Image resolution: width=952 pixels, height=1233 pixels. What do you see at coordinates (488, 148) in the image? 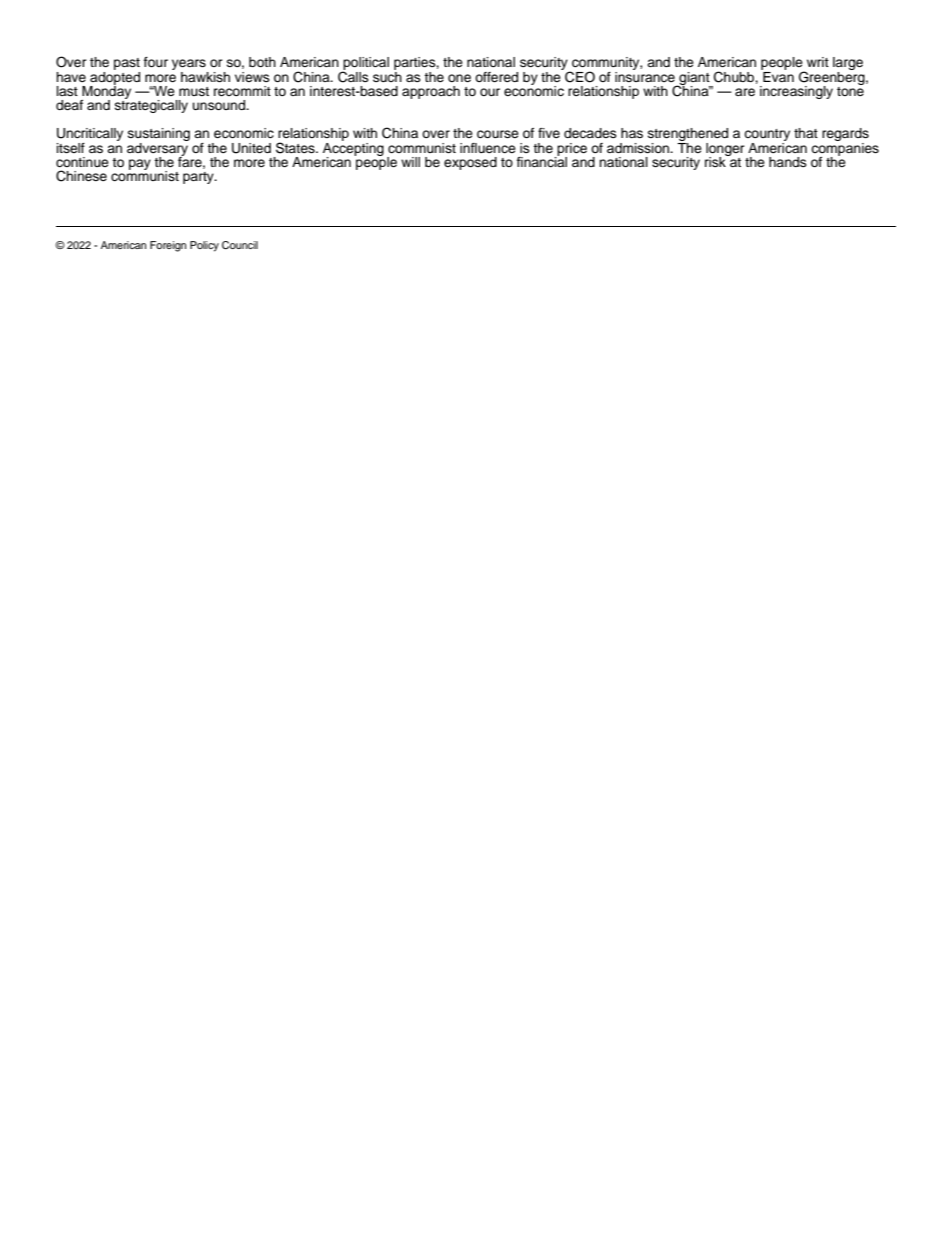
I see `influence` at bounding box center [488, 148].
